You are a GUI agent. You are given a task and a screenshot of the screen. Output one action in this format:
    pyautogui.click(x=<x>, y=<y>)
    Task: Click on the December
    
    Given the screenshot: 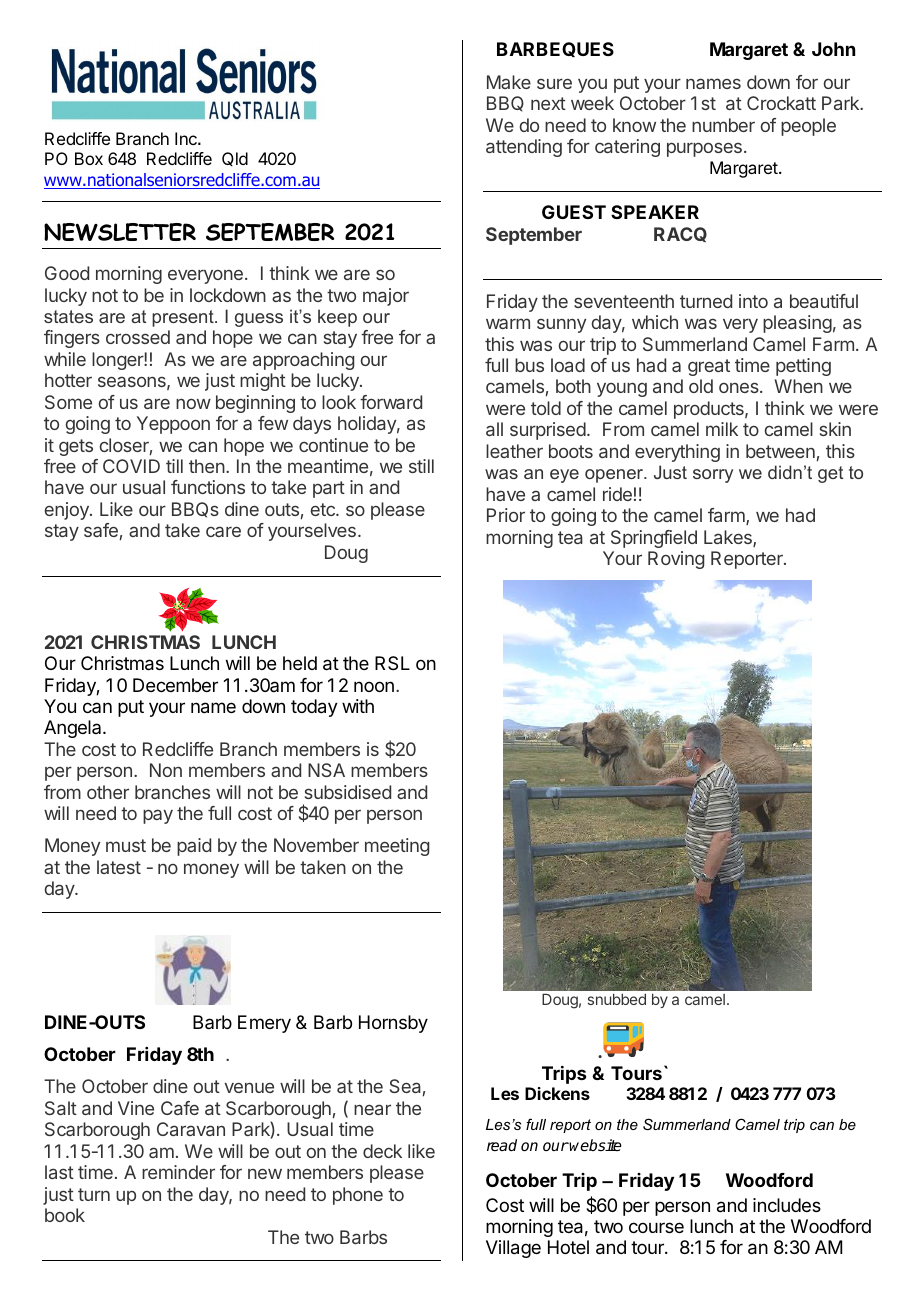 What is the action you would take?
    pyautogui.click(x=175, y=685)
